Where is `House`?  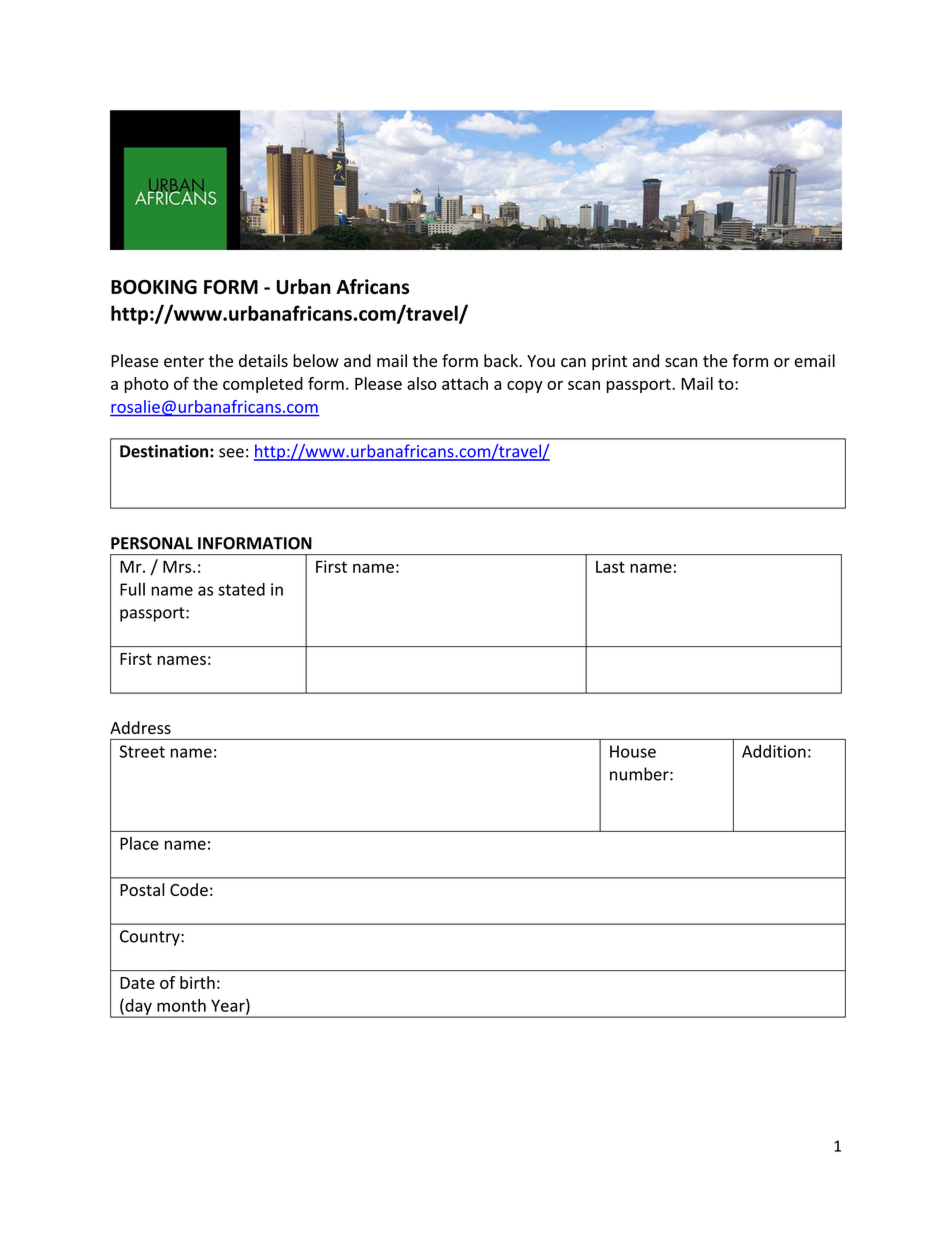
House is located at coordinates (633, 751).
